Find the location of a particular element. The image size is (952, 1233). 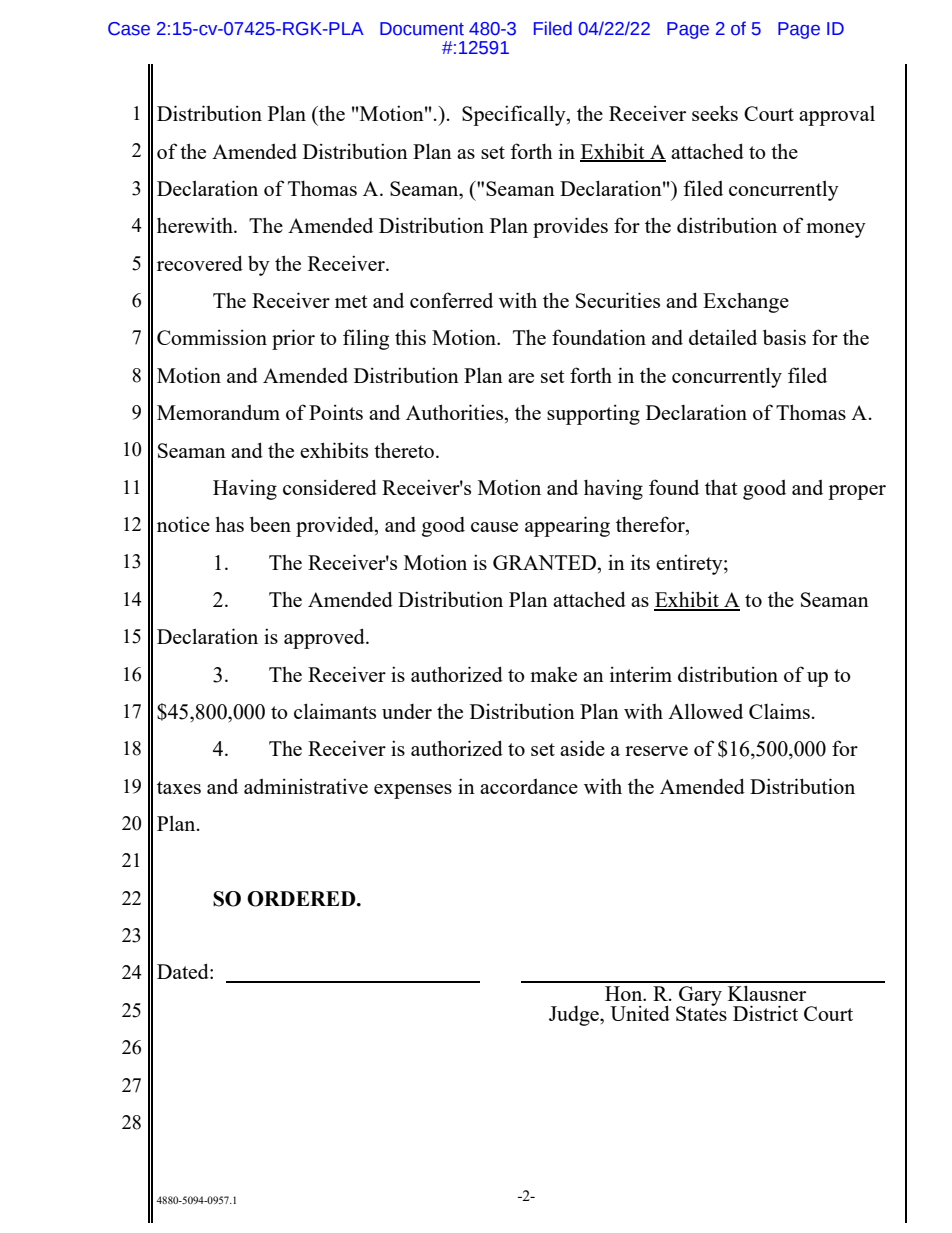

approved is located at coordinates (325, 638).
